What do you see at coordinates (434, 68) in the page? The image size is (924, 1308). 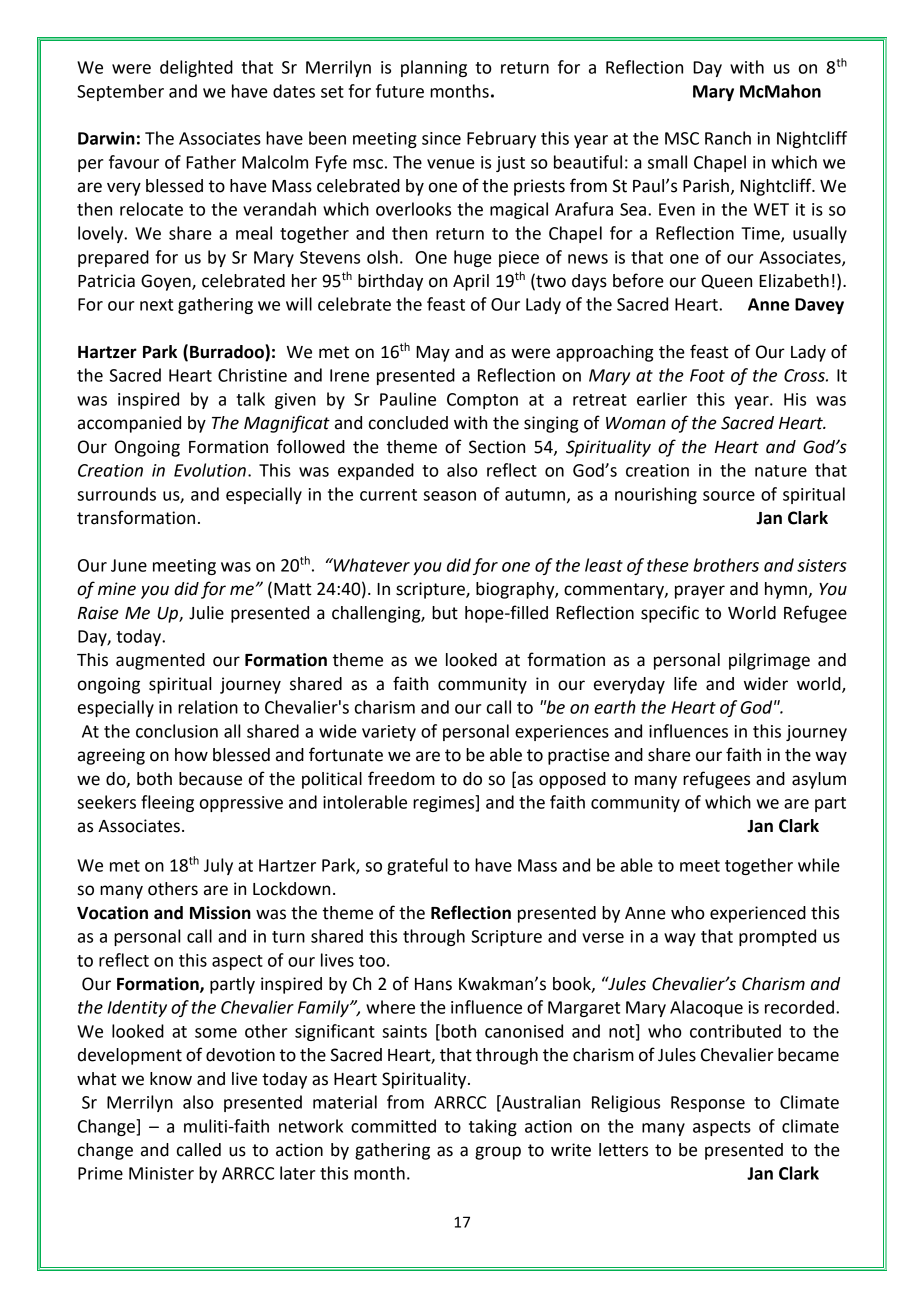 I see `planning` at bounding box center [434, 68].
